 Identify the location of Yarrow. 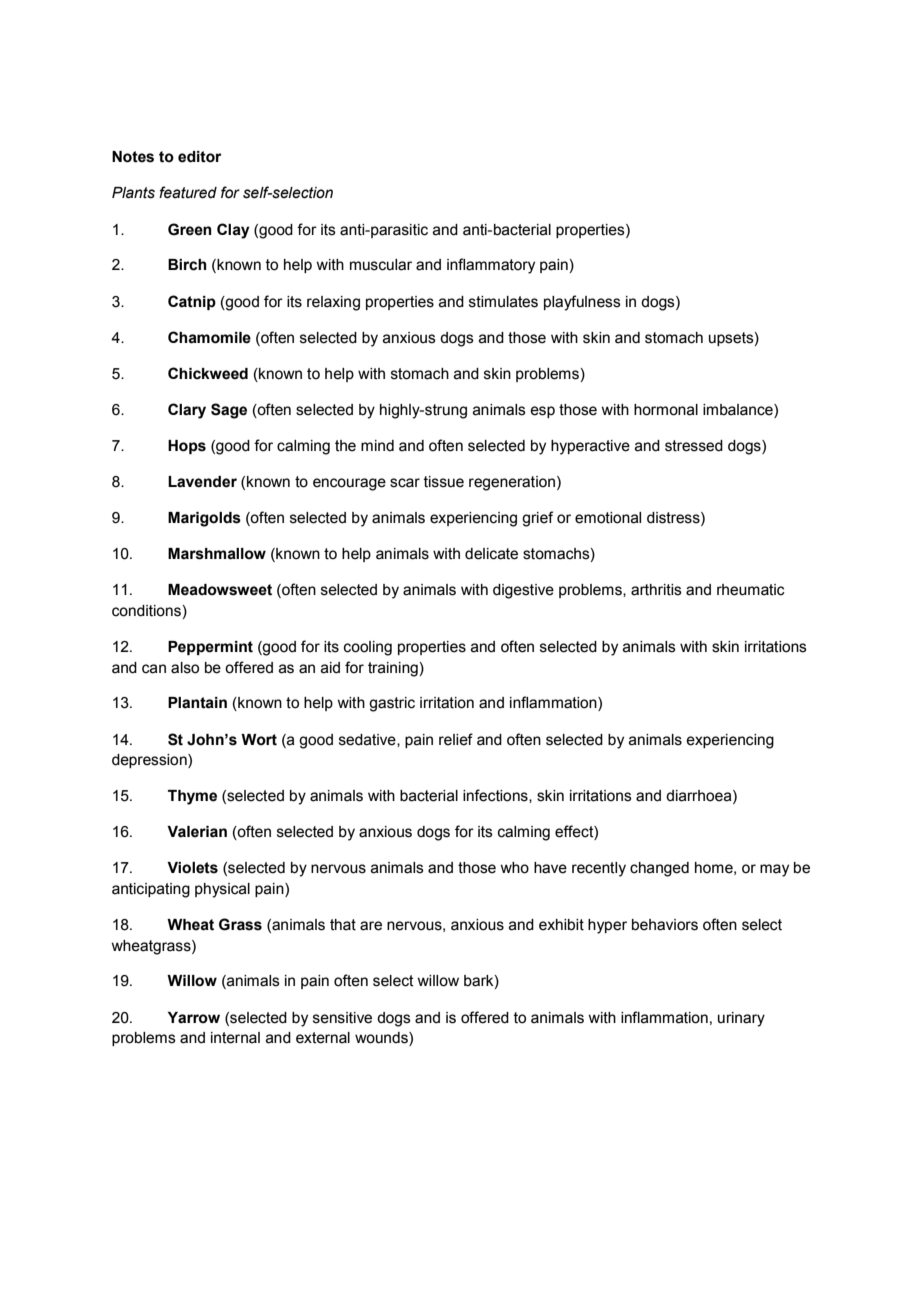
(194, 1018).
